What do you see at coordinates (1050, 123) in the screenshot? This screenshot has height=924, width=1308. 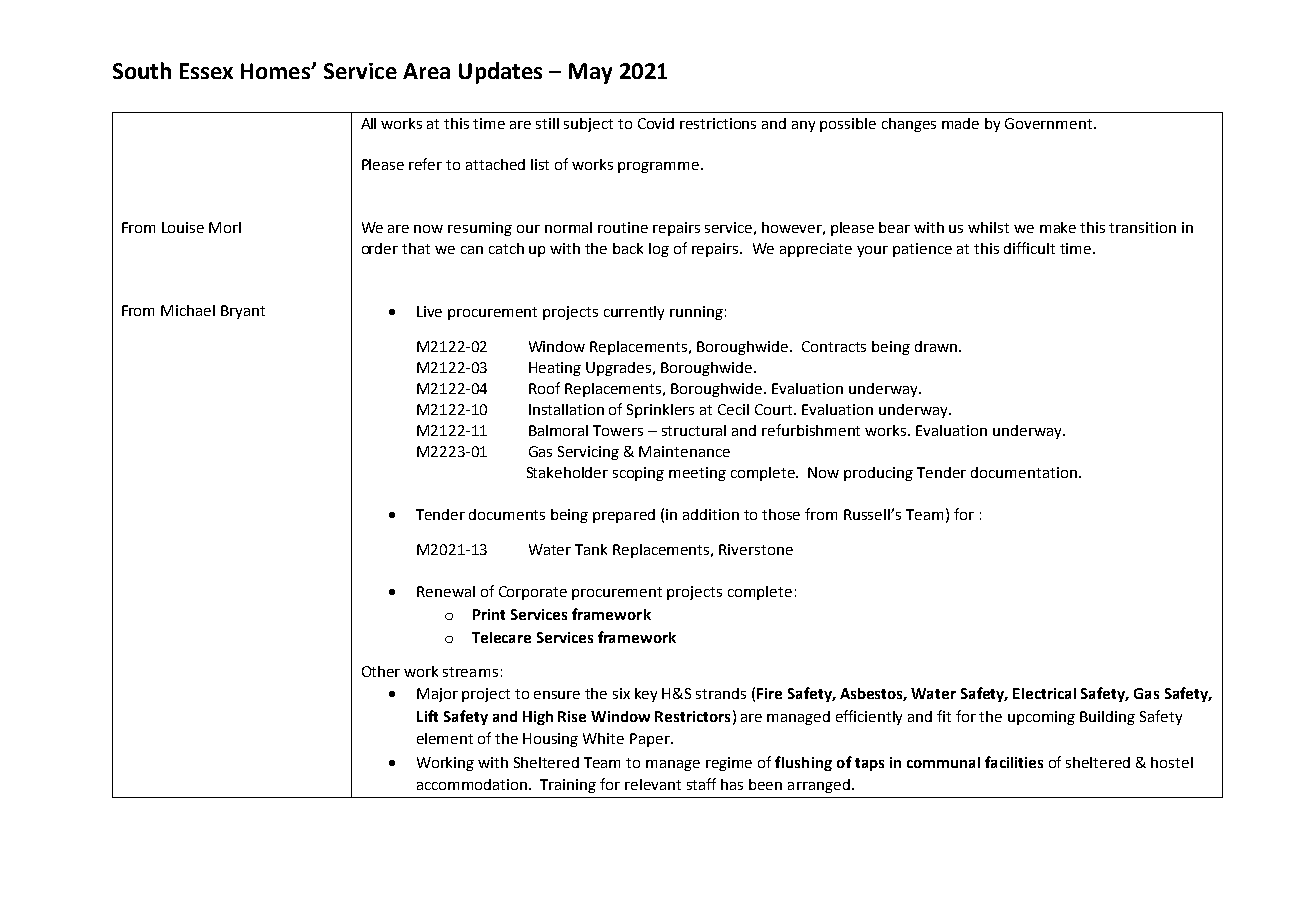 I see `Government` at bounding box center [1050, 123].
